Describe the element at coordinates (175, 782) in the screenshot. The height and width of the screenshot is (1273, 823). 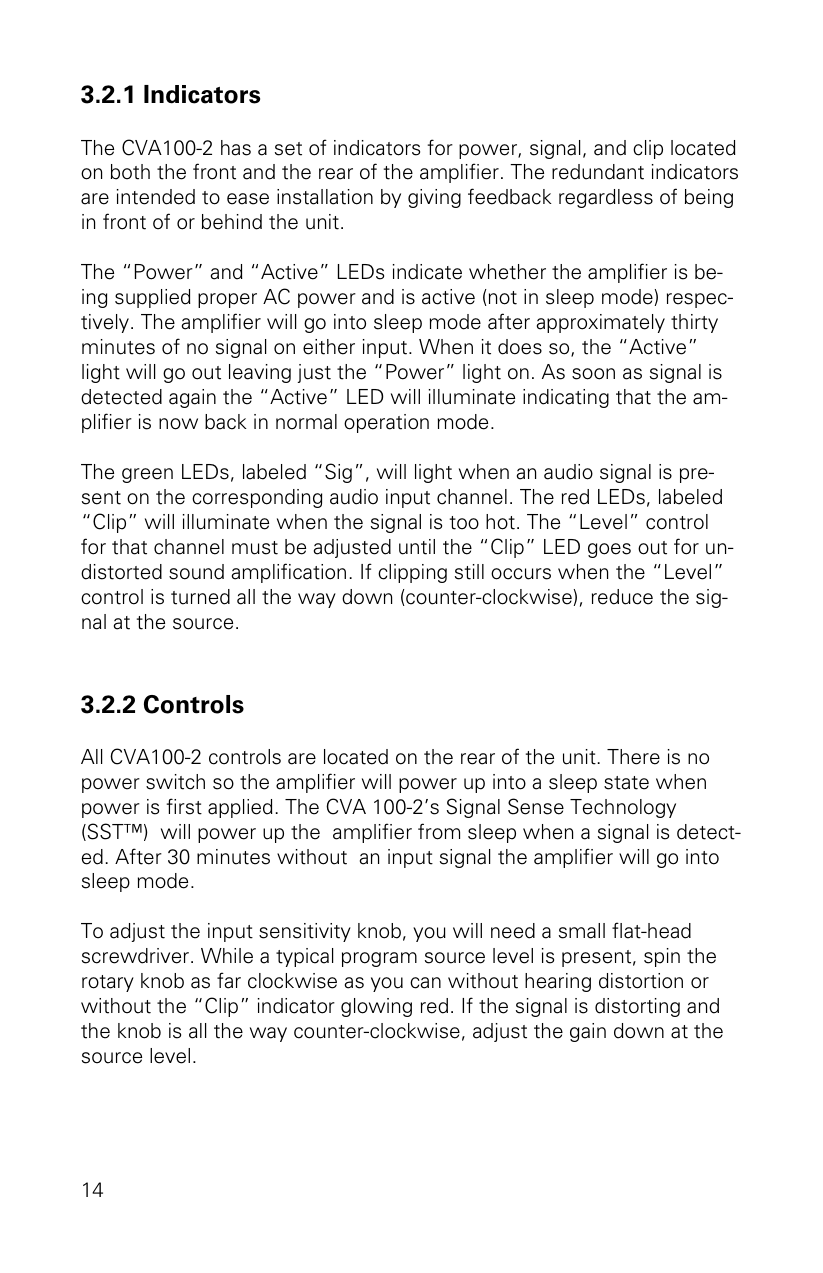
I see `switch` at that location.
